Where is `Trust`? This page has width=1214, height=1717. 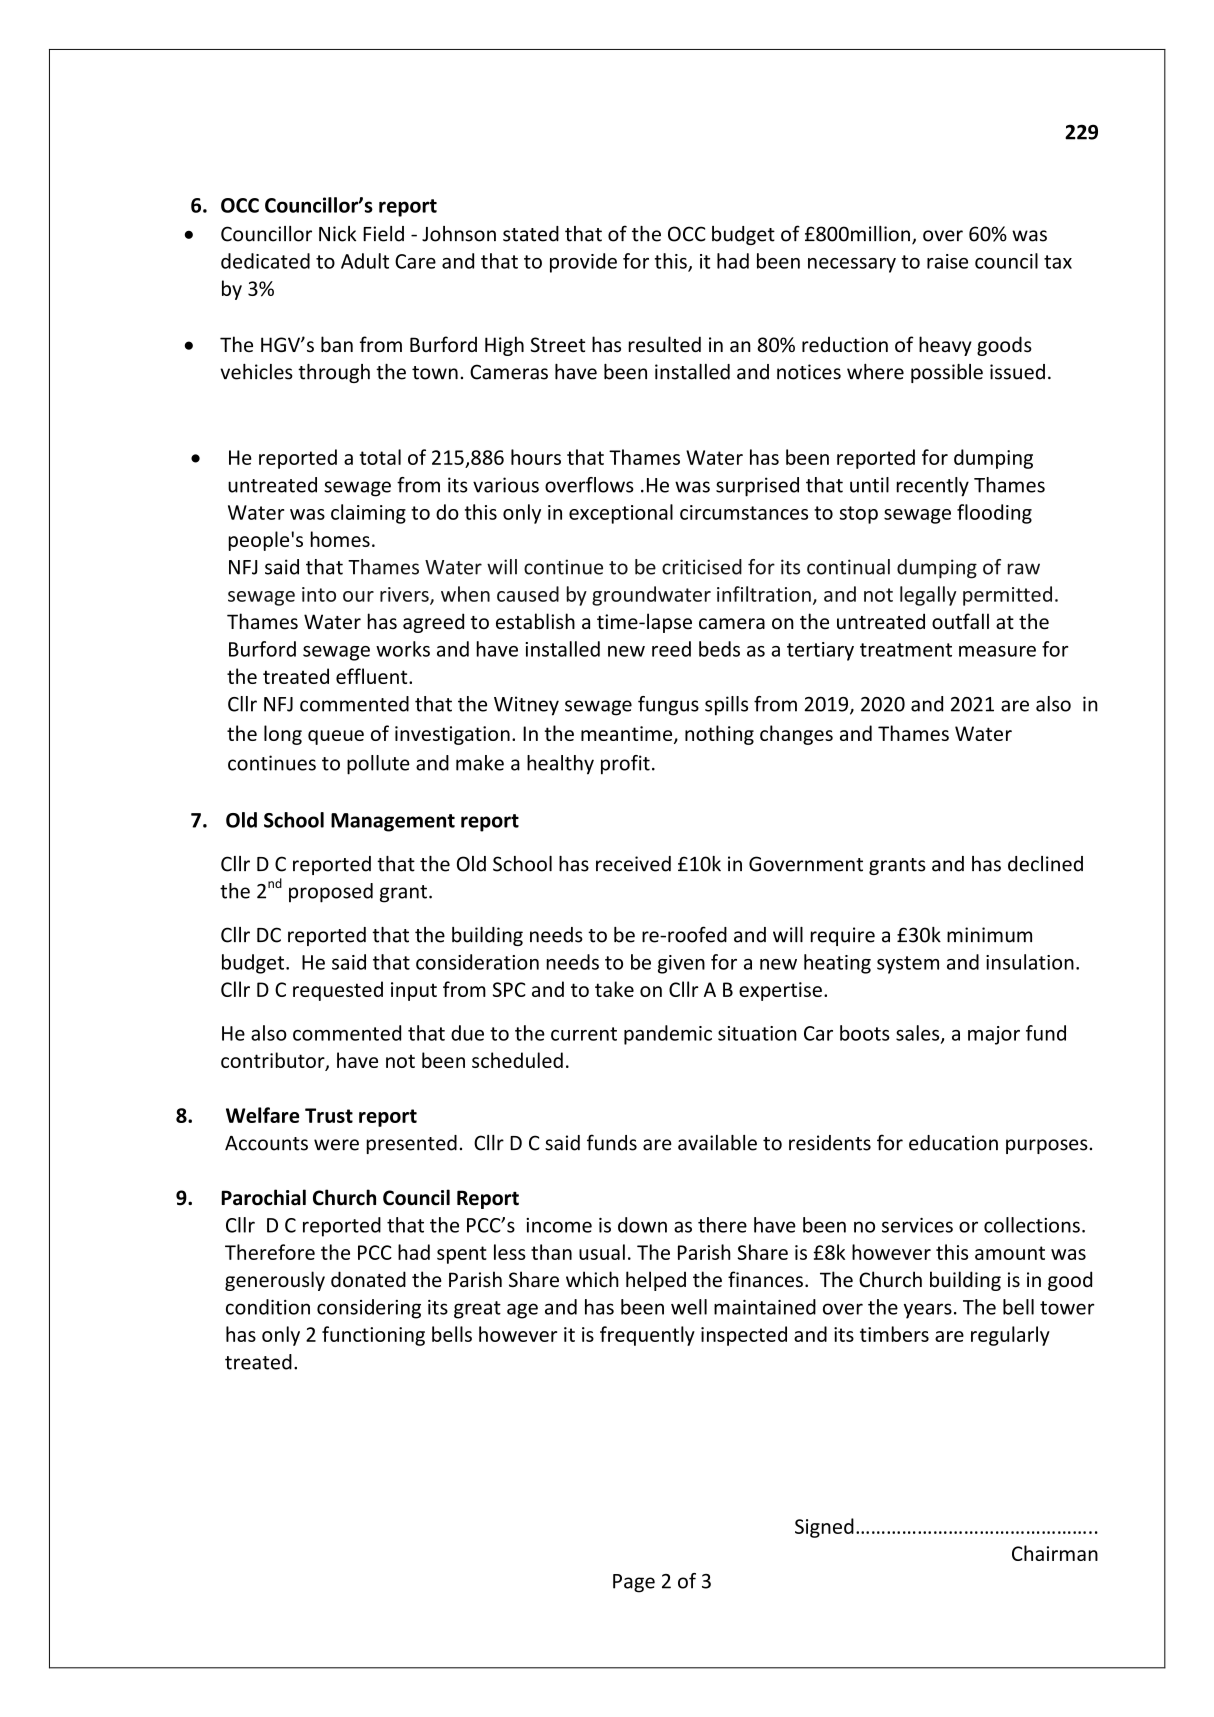 Trust is located at coordinates (329, 1115).
